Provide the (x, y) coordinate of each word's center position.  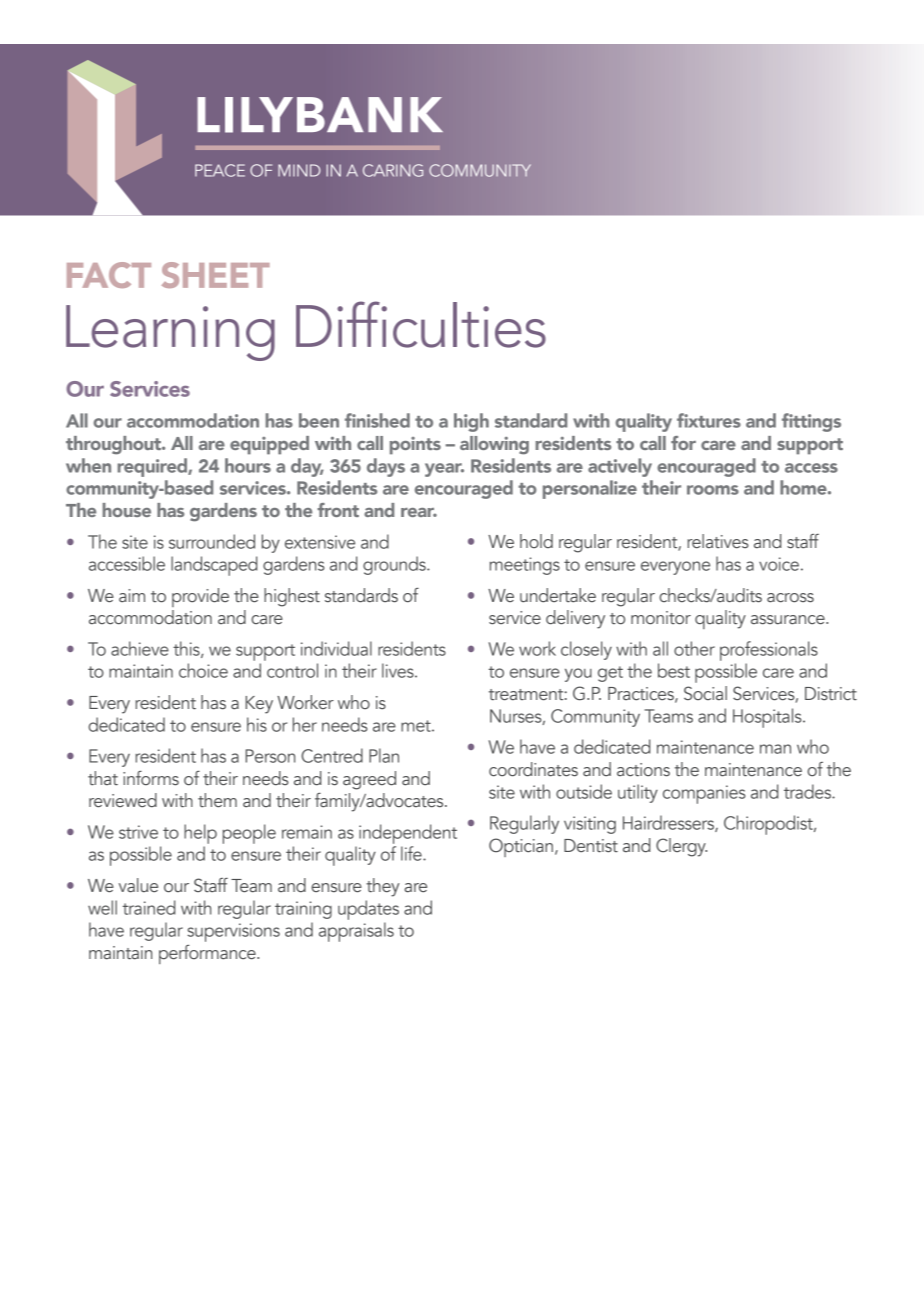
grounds (395, 565)
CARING (393, 170)
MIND (299, 170)
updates (368, 910)
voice (779, 564)
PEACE (220, 170)
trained (149, 907)
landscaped (214, 566)
